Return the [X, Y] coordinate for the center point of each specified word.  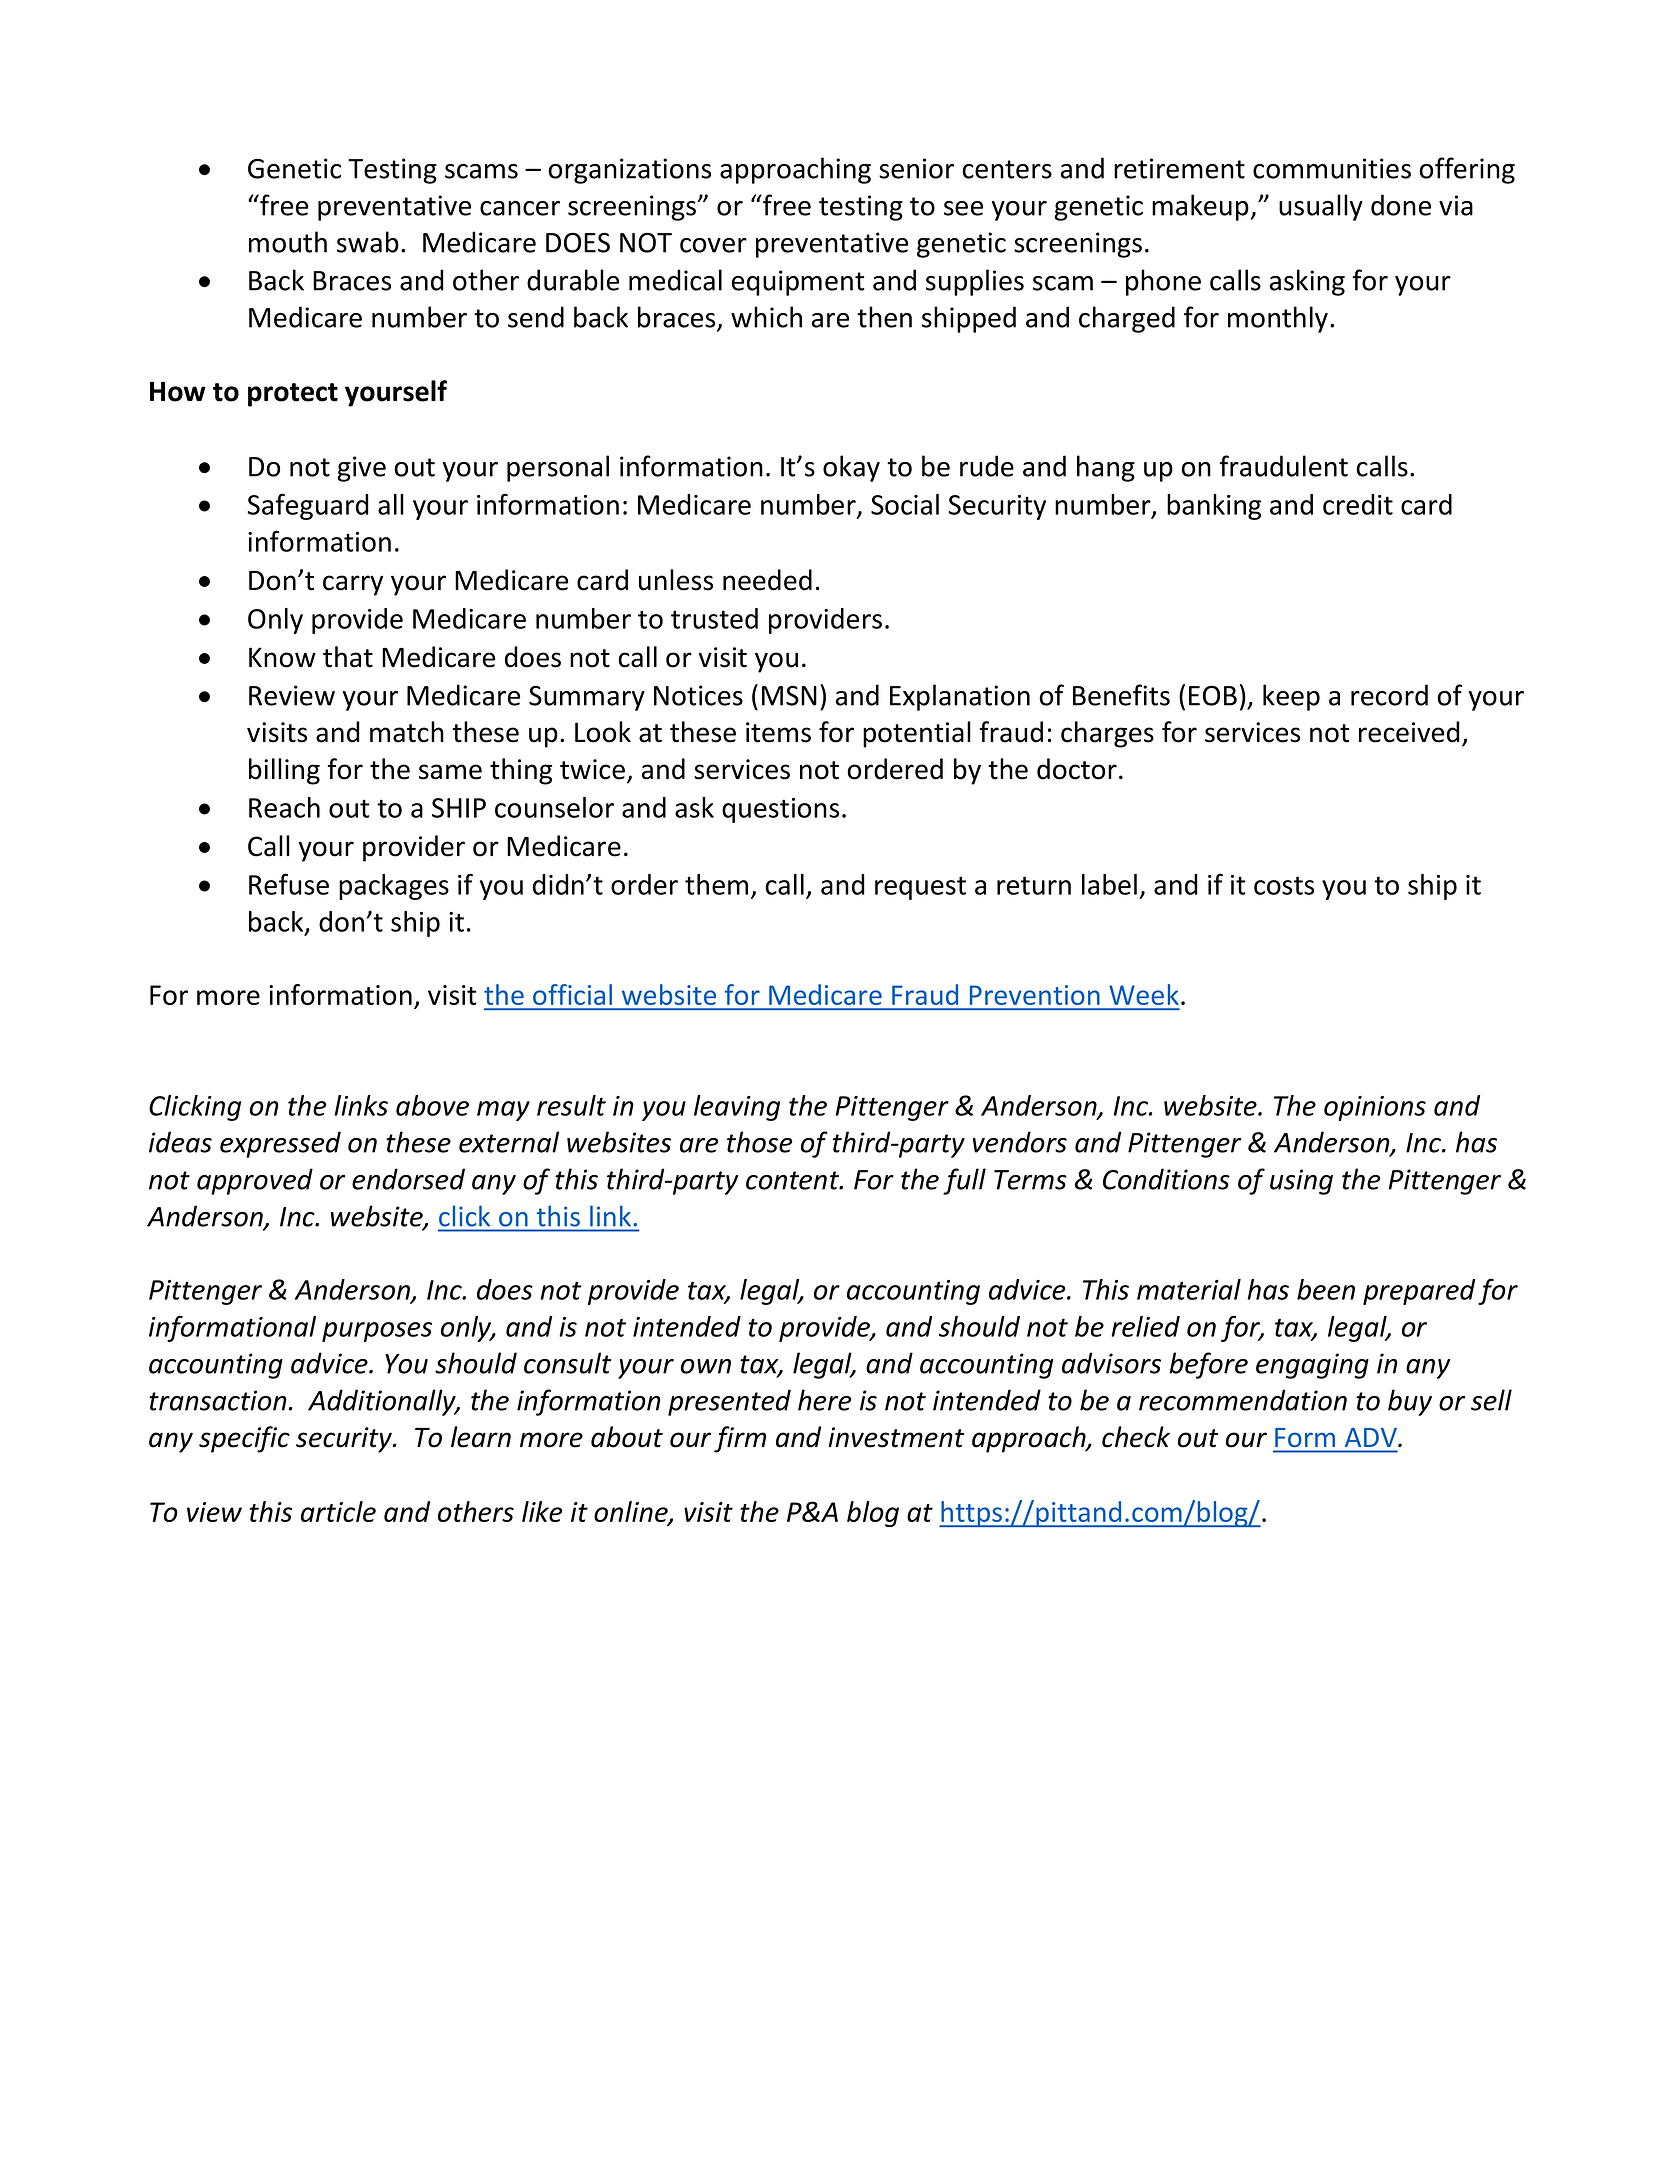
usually [1321, 207]
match [407, 732]
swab [368, 242]
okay [851, 468]
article [338, 1511]
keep [1291, 697]
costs [1284, 885]
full [964, 1181]
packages [394, 887]
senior [916, 168]
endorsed [408, 1179]
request [920, 888]
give [361, 469]
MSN [789, 696]
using [1301, 1182]
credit [1358, 504]
